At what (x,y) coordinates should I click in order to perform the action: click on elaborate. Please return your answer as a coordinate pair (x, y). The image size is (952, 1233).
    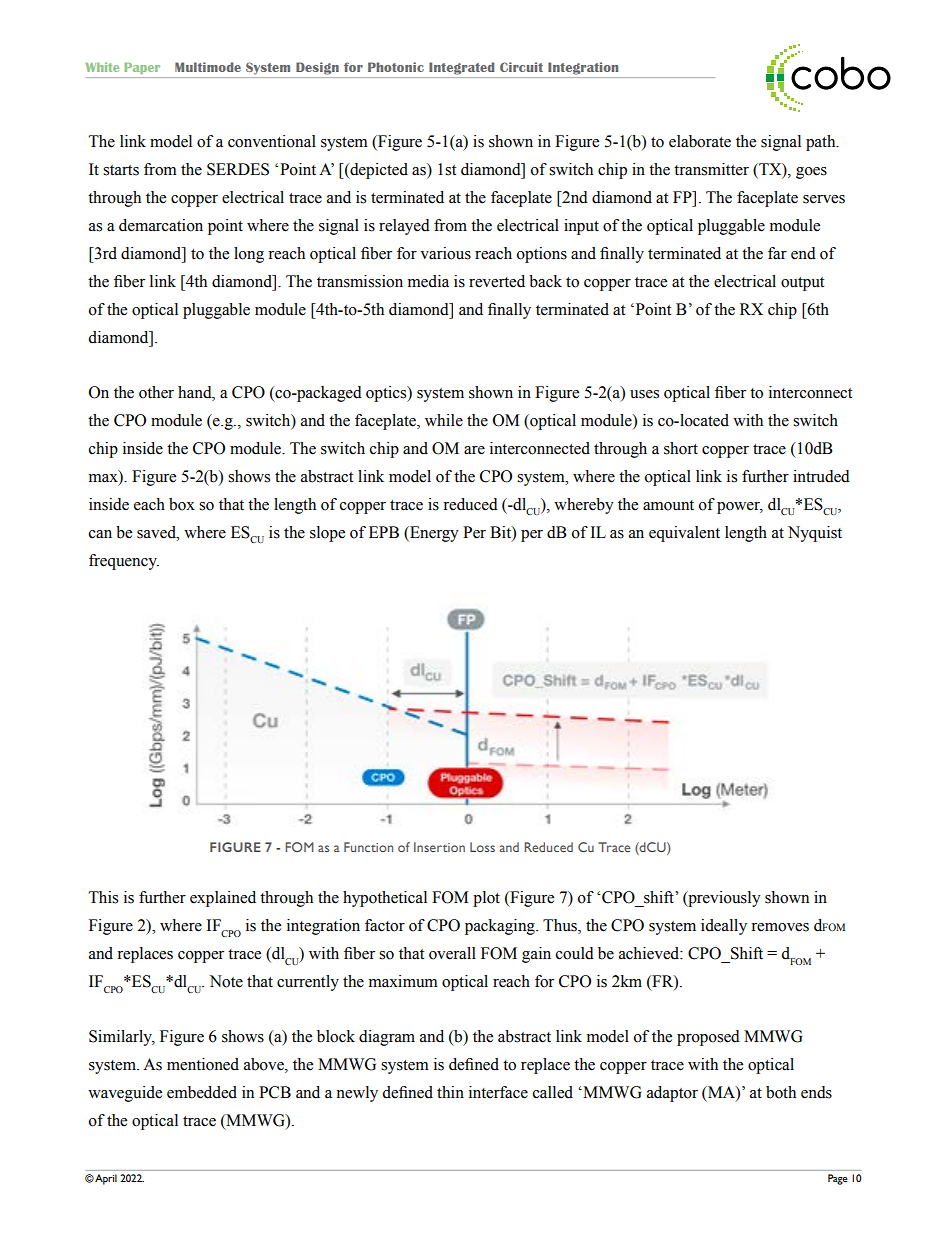
    Looking at the image, I should click on (700, 141).
